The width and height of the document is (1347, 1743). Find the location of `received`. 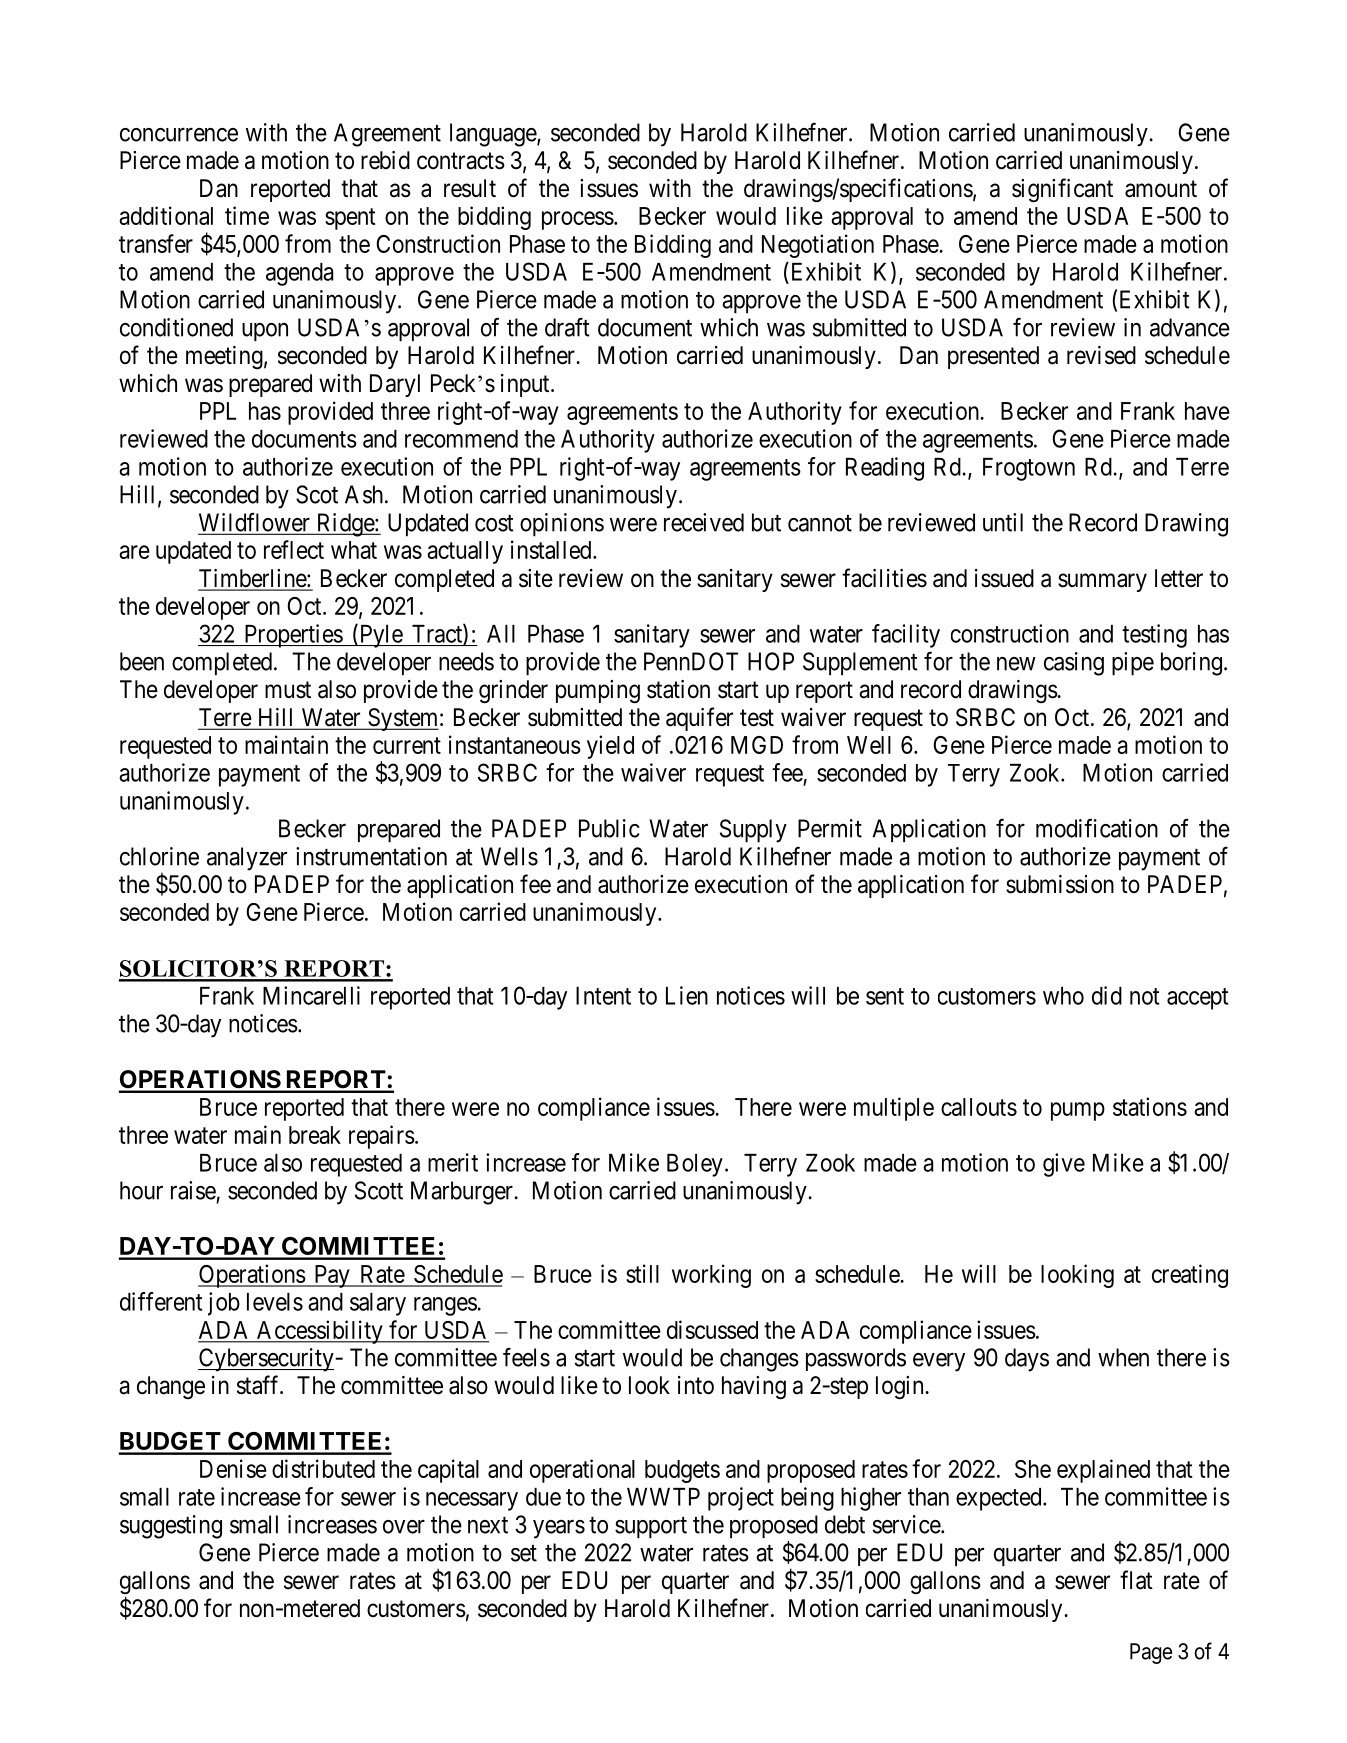

received is located at coordinates (704, 522).
